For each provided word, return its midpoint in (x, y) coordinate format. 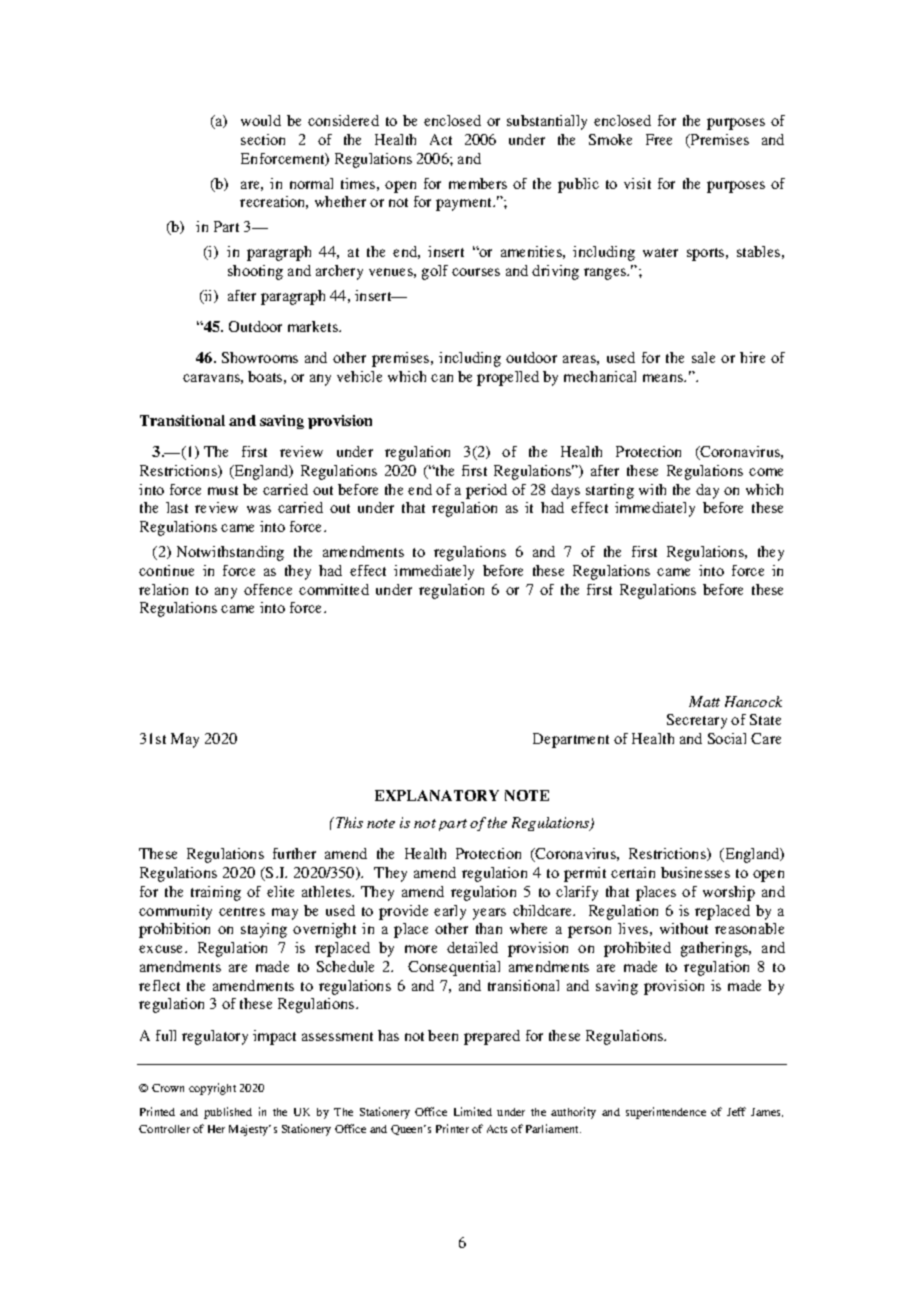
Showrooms (260, 357)
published (228, 1113)
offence (268, 589)
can (442, 378)
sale (703, 357)
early (450, 912)
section (263, 139)
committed (334, 589)
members (478, 183)
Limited (473, 1111)
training (216, 893)
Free (659, 139)
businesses (695, 872)
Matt (704, 701)
